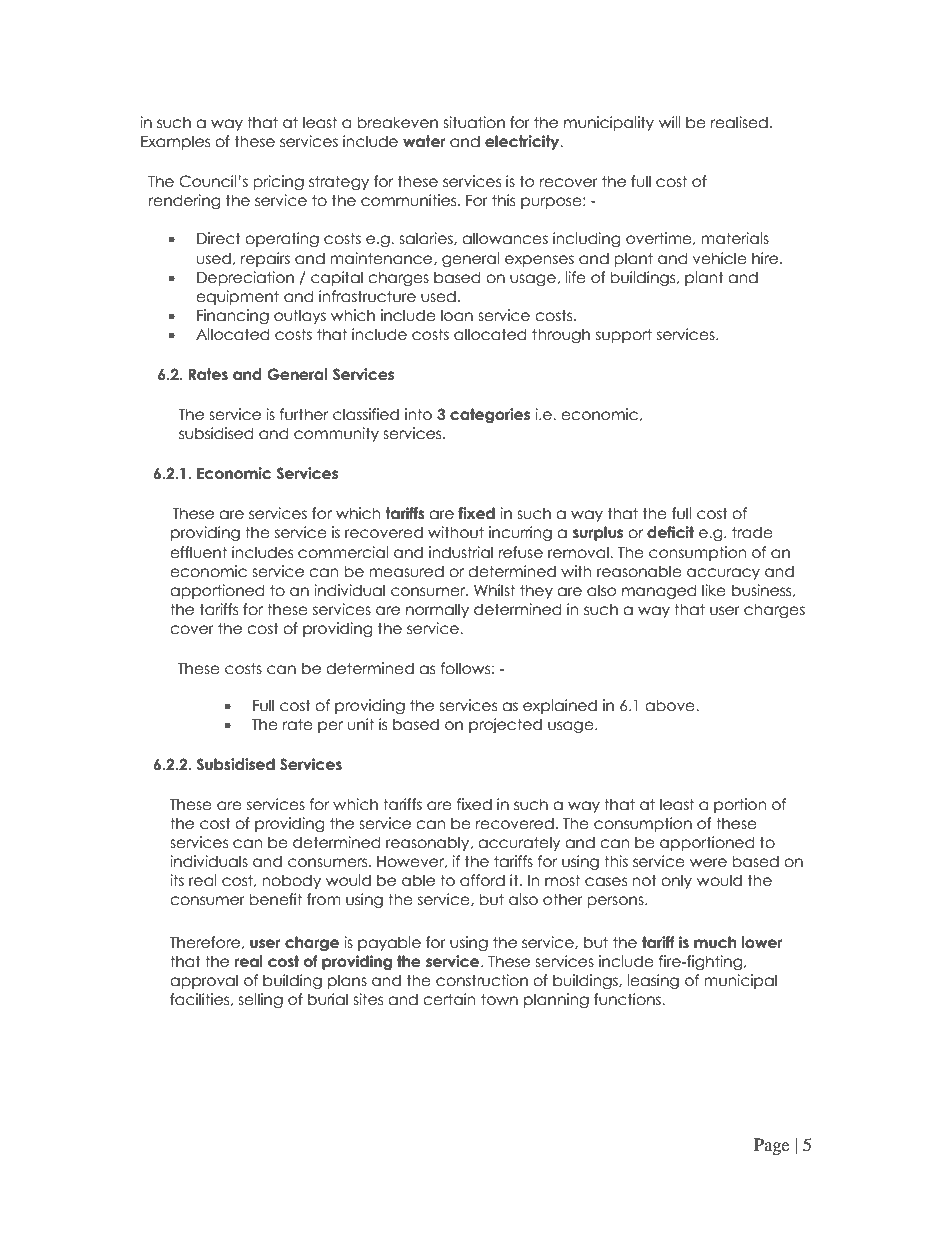  Describe the element at coordinates (715, 942) in the image. I see `much` at that location.
